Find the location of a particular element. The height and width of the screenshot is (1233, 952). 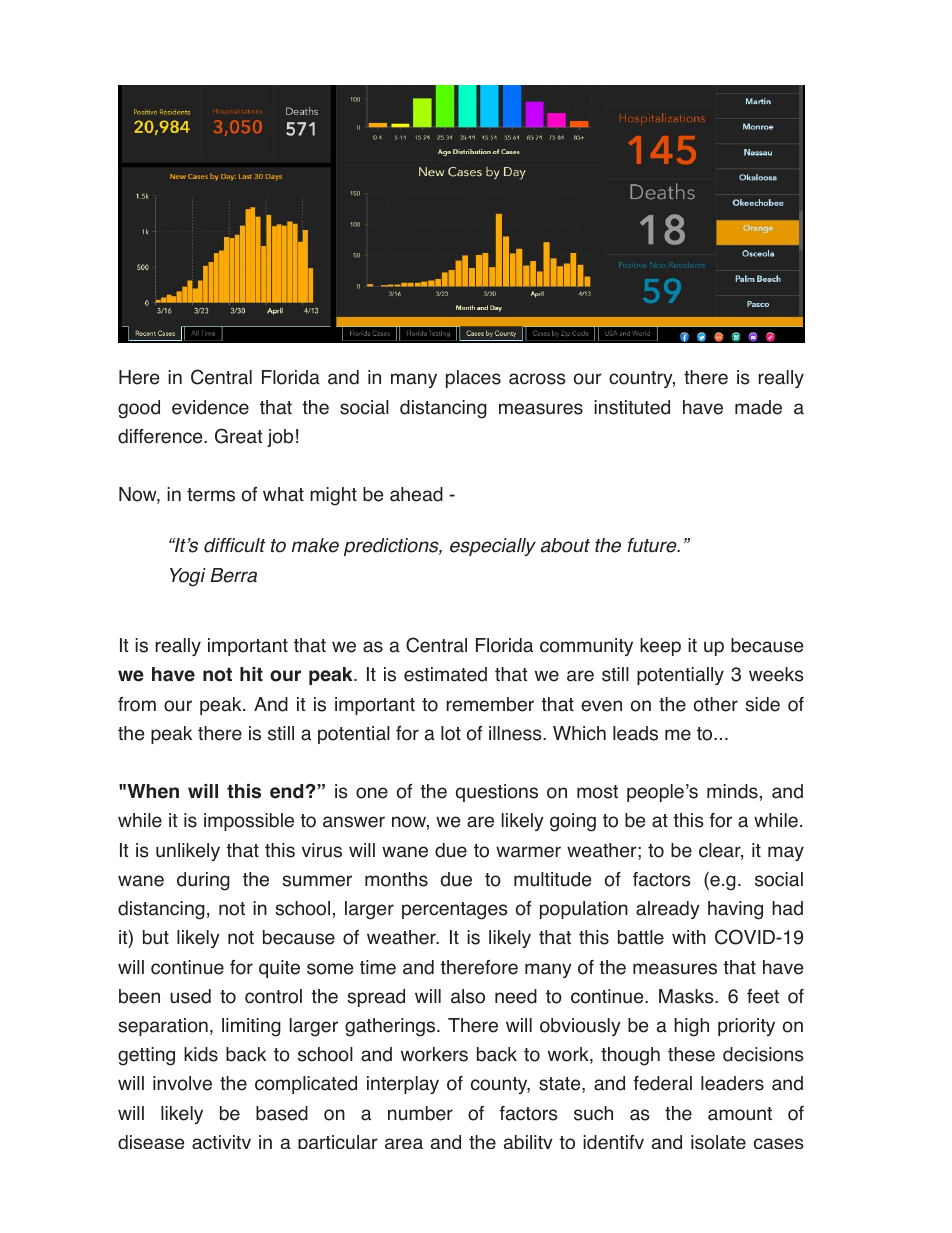

hit is located at coordinates (251, 674).
